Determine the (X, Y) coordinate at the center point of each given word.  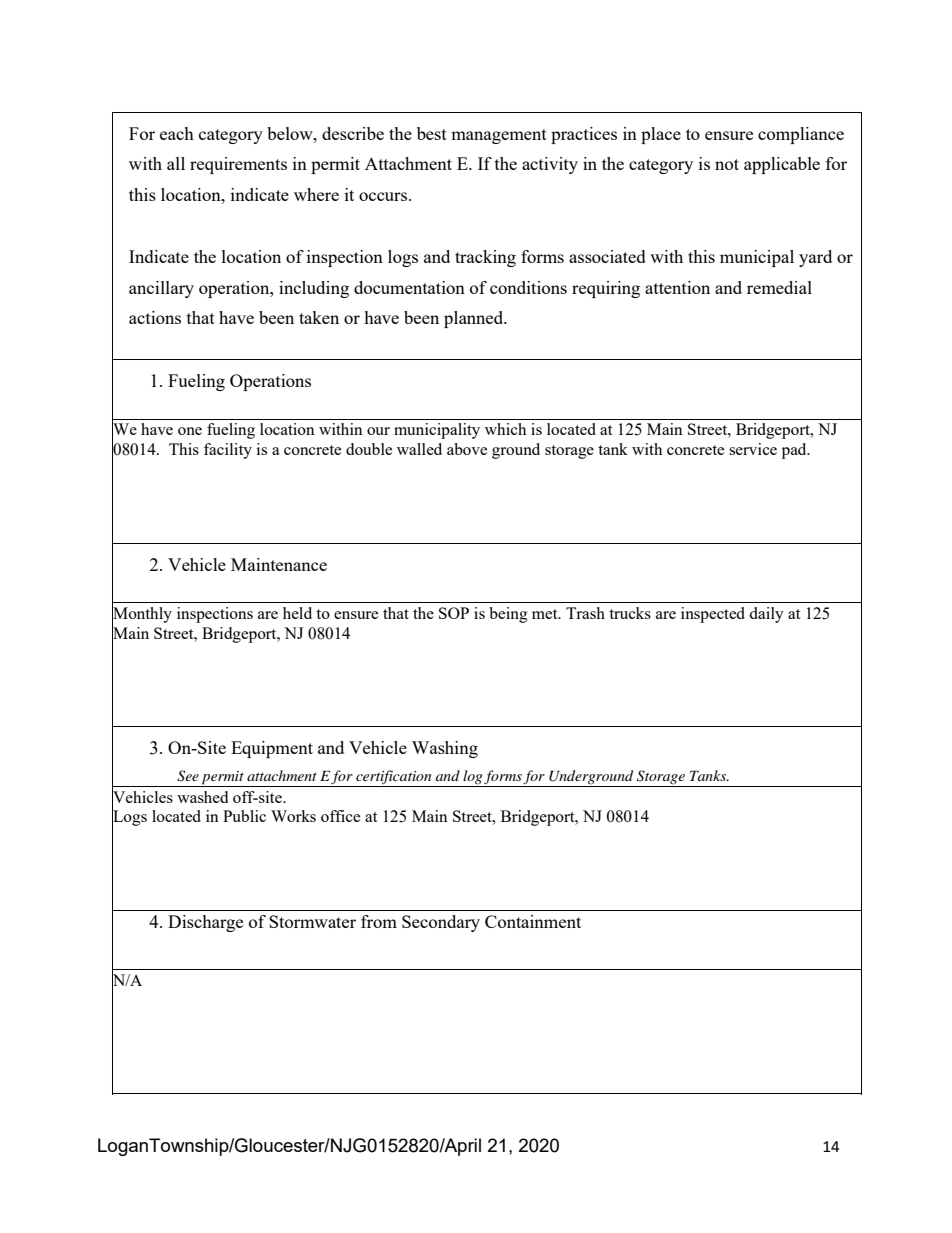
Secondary (441, 923)
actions (155, 317)
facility (228, 451)
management (499, 136)
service (753, 449)
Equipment (272, 749)
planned (475, 319)
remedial (779, 287)
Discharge (205, 923)
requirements (238, 165)
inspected (713, 615)
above (467, 449)
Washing (445, 749)
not (727, 164)
